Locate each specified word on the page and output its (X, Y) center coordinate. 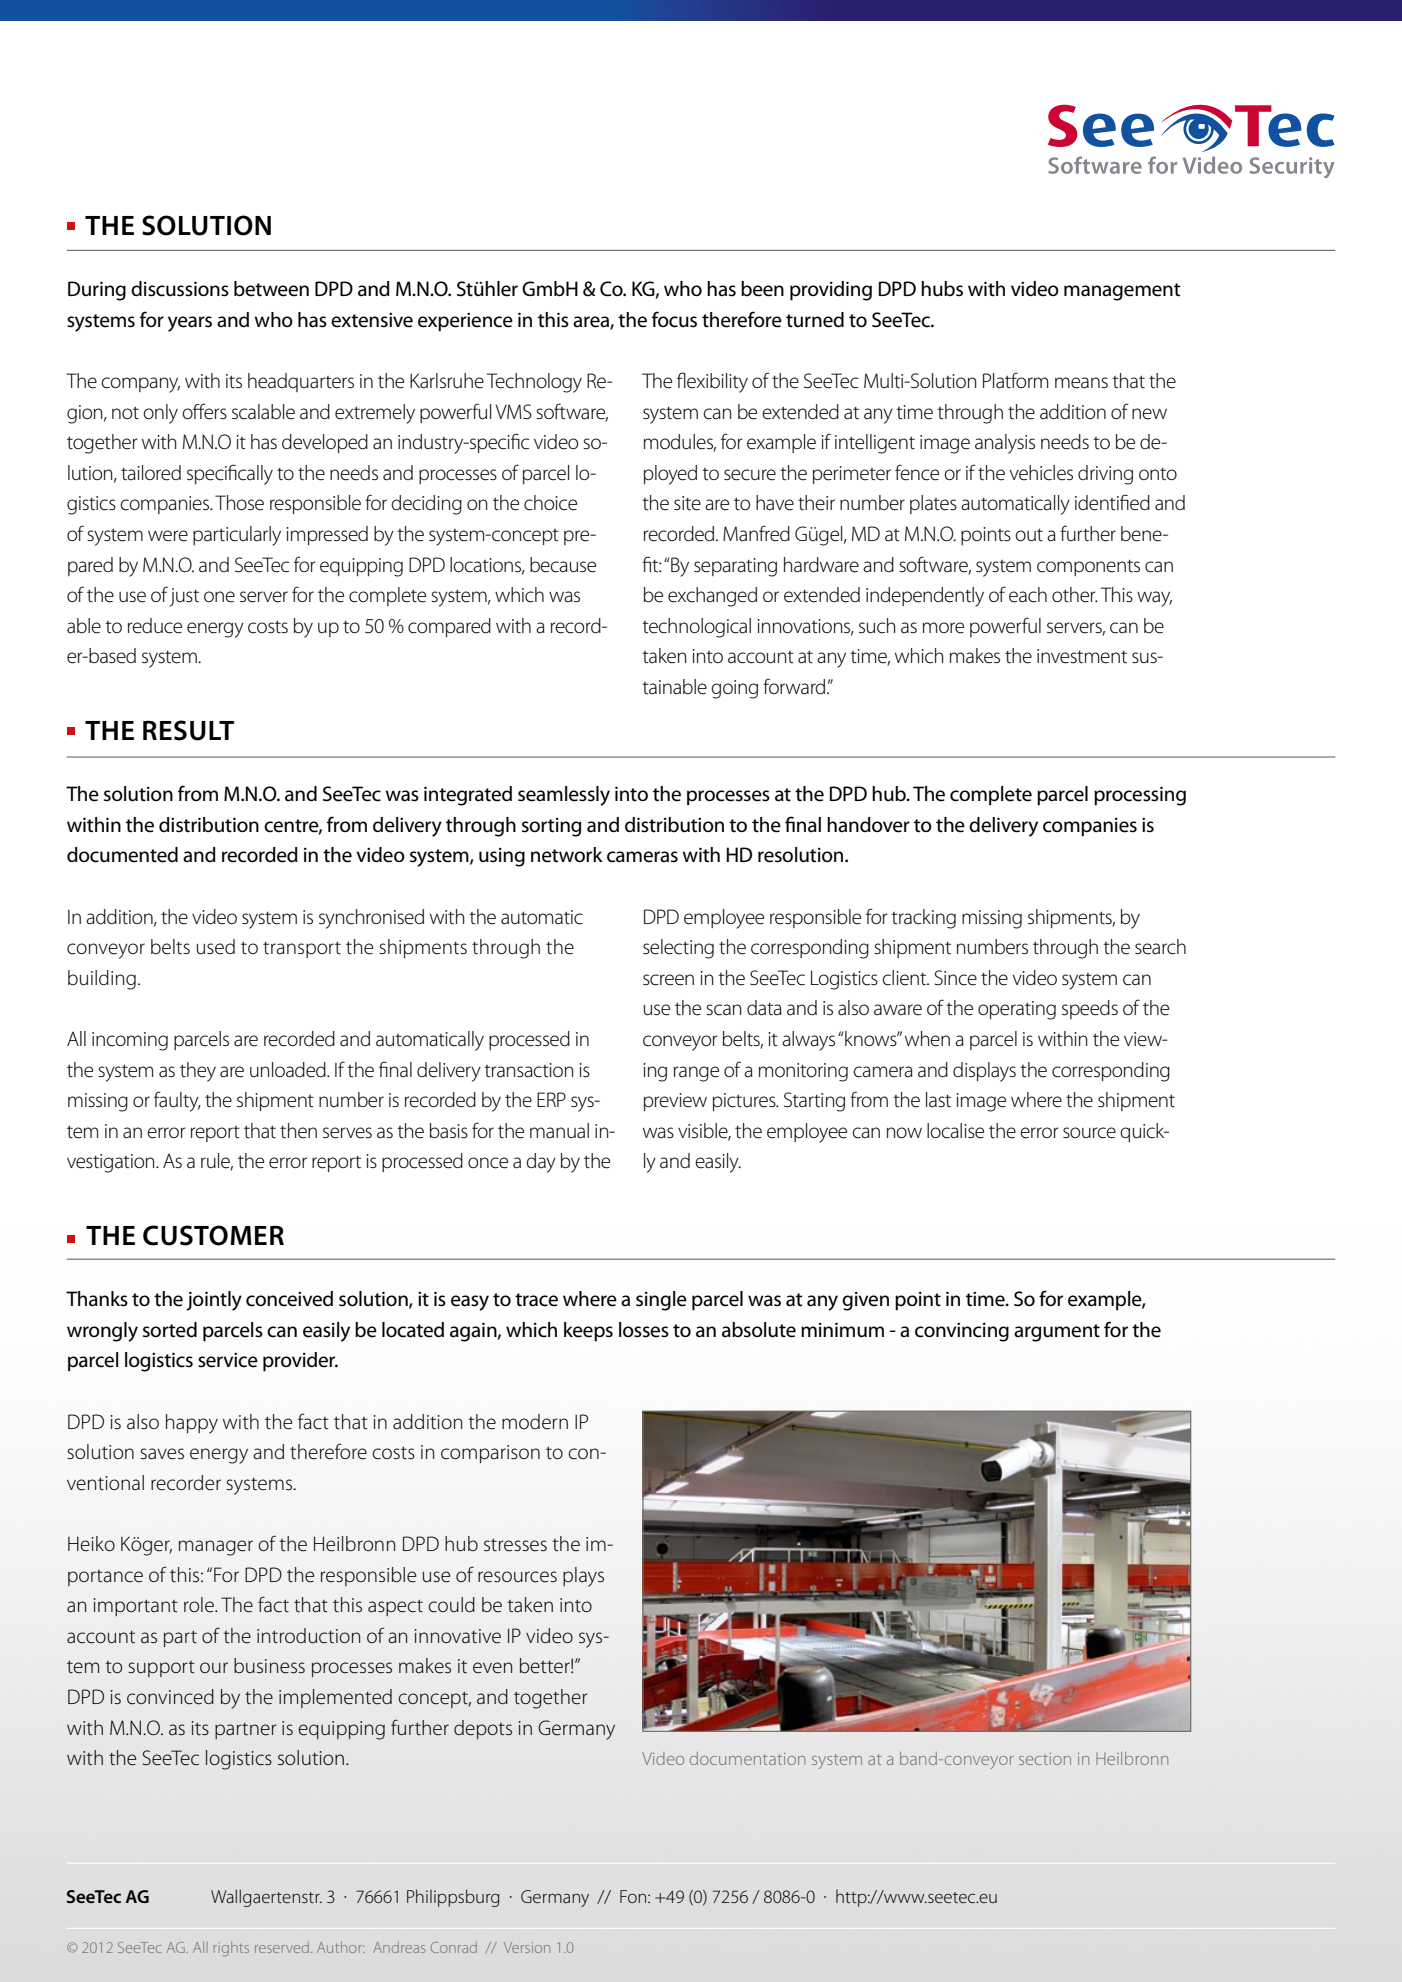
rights (231, 1949)
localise (955, 1131)
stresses (515, 1545)
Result (188, 730)
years (190, 324)
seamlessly (564, 796)
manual (559, 1131)
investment (1082, 656)
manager (216, 1548)
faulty (177, 1101)
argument (1057, 1333)
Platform (1015, 380)
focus (674, 319)
